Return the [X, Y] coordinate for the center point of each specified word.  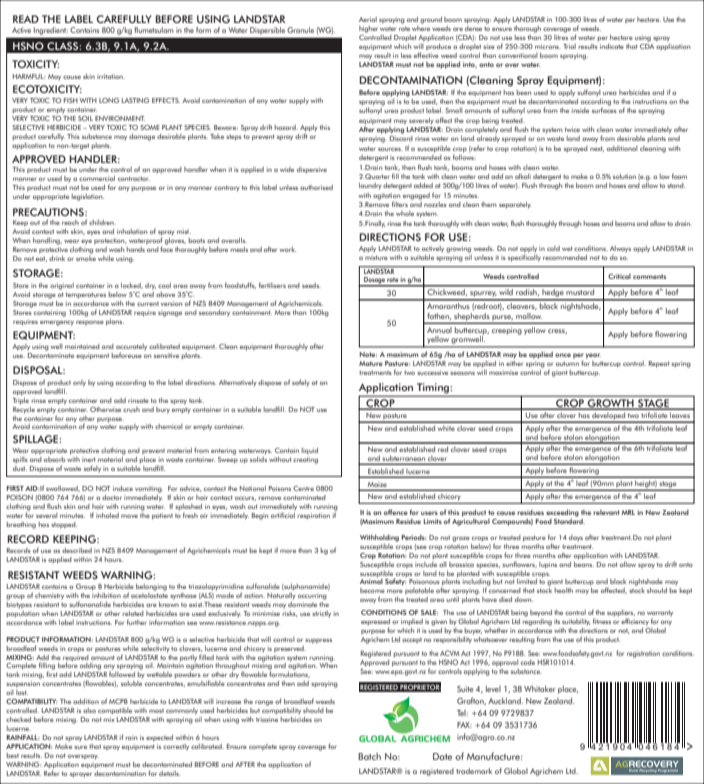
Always [620, 249]
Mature [371, 363]
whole [405, 213]
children [102, 222]
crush [131, 409]
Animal [371, 580]
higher [368, 29]
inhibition [106, 594]
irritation [111, 76]
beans [584, 563]
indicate [611, 45]
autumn [567, 363]
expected [159, 738]
